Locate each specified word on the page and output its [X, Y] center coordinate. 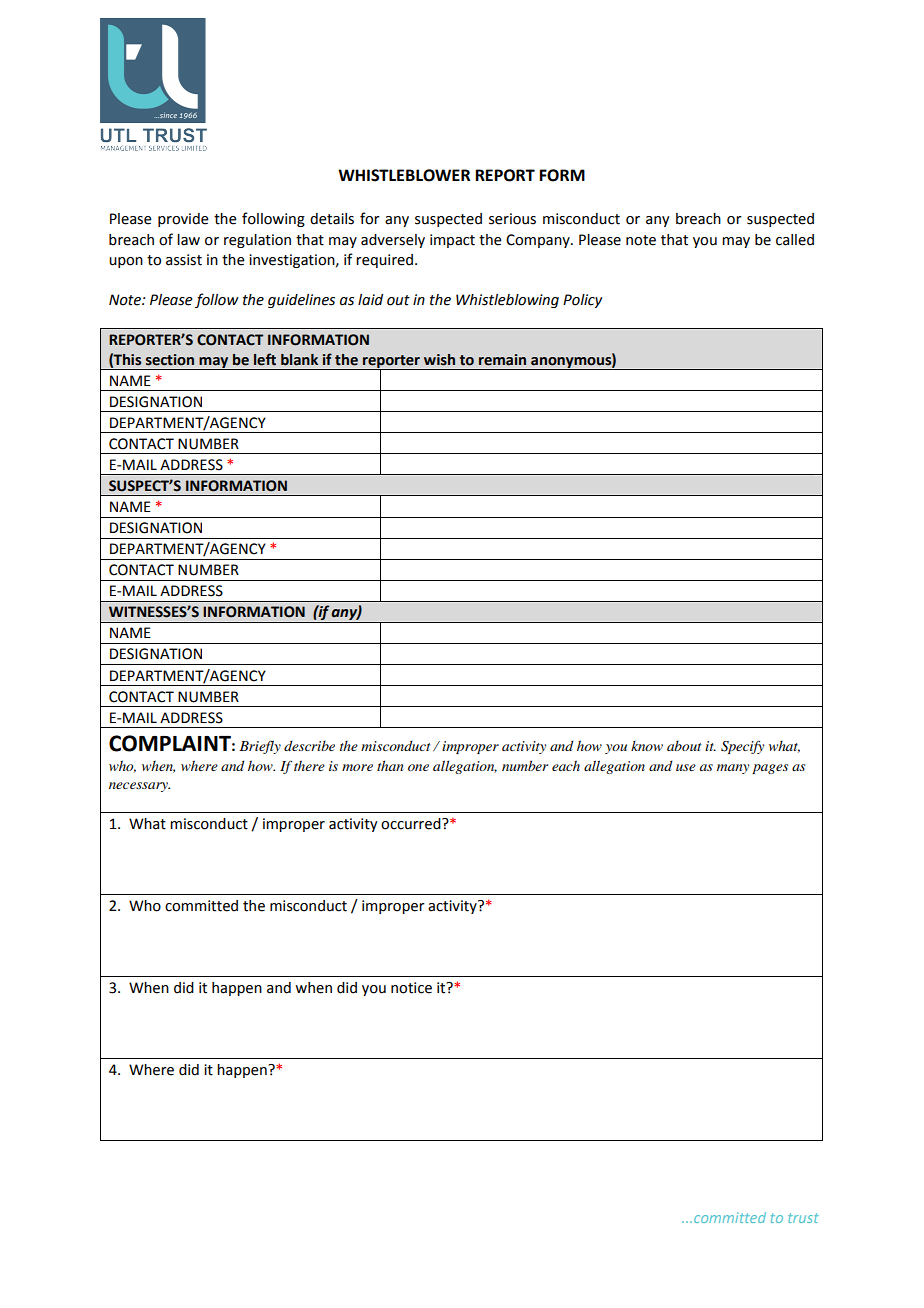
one [418, 767]
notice [411, 988]
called [795, 240]
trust [803, 1218]
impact [452, 241]
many [733, 769]
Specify [742, 747]
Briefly [260, 747]
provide [183, 220]
